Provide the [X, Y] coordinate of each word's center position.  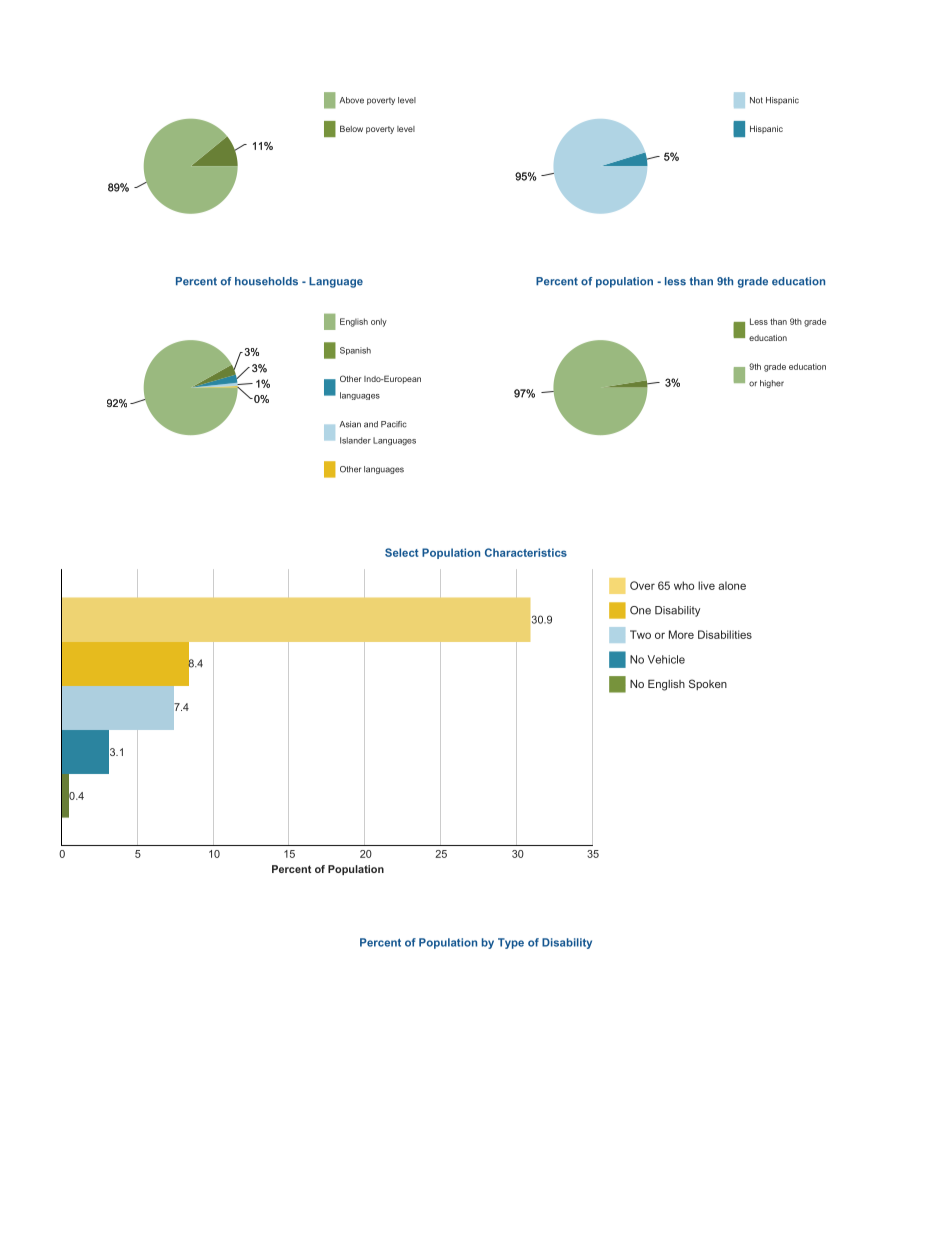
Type [511, 943]
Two [640, 634]
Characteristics [526, 552]
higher [772, 384]
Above [351, 100]
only [379, 322]
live [706, 585]
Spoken [708, 684]
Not [756, 100]
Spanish [355, 351]
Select [402, 552]
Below [351, 128]
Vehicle [666, 659]
